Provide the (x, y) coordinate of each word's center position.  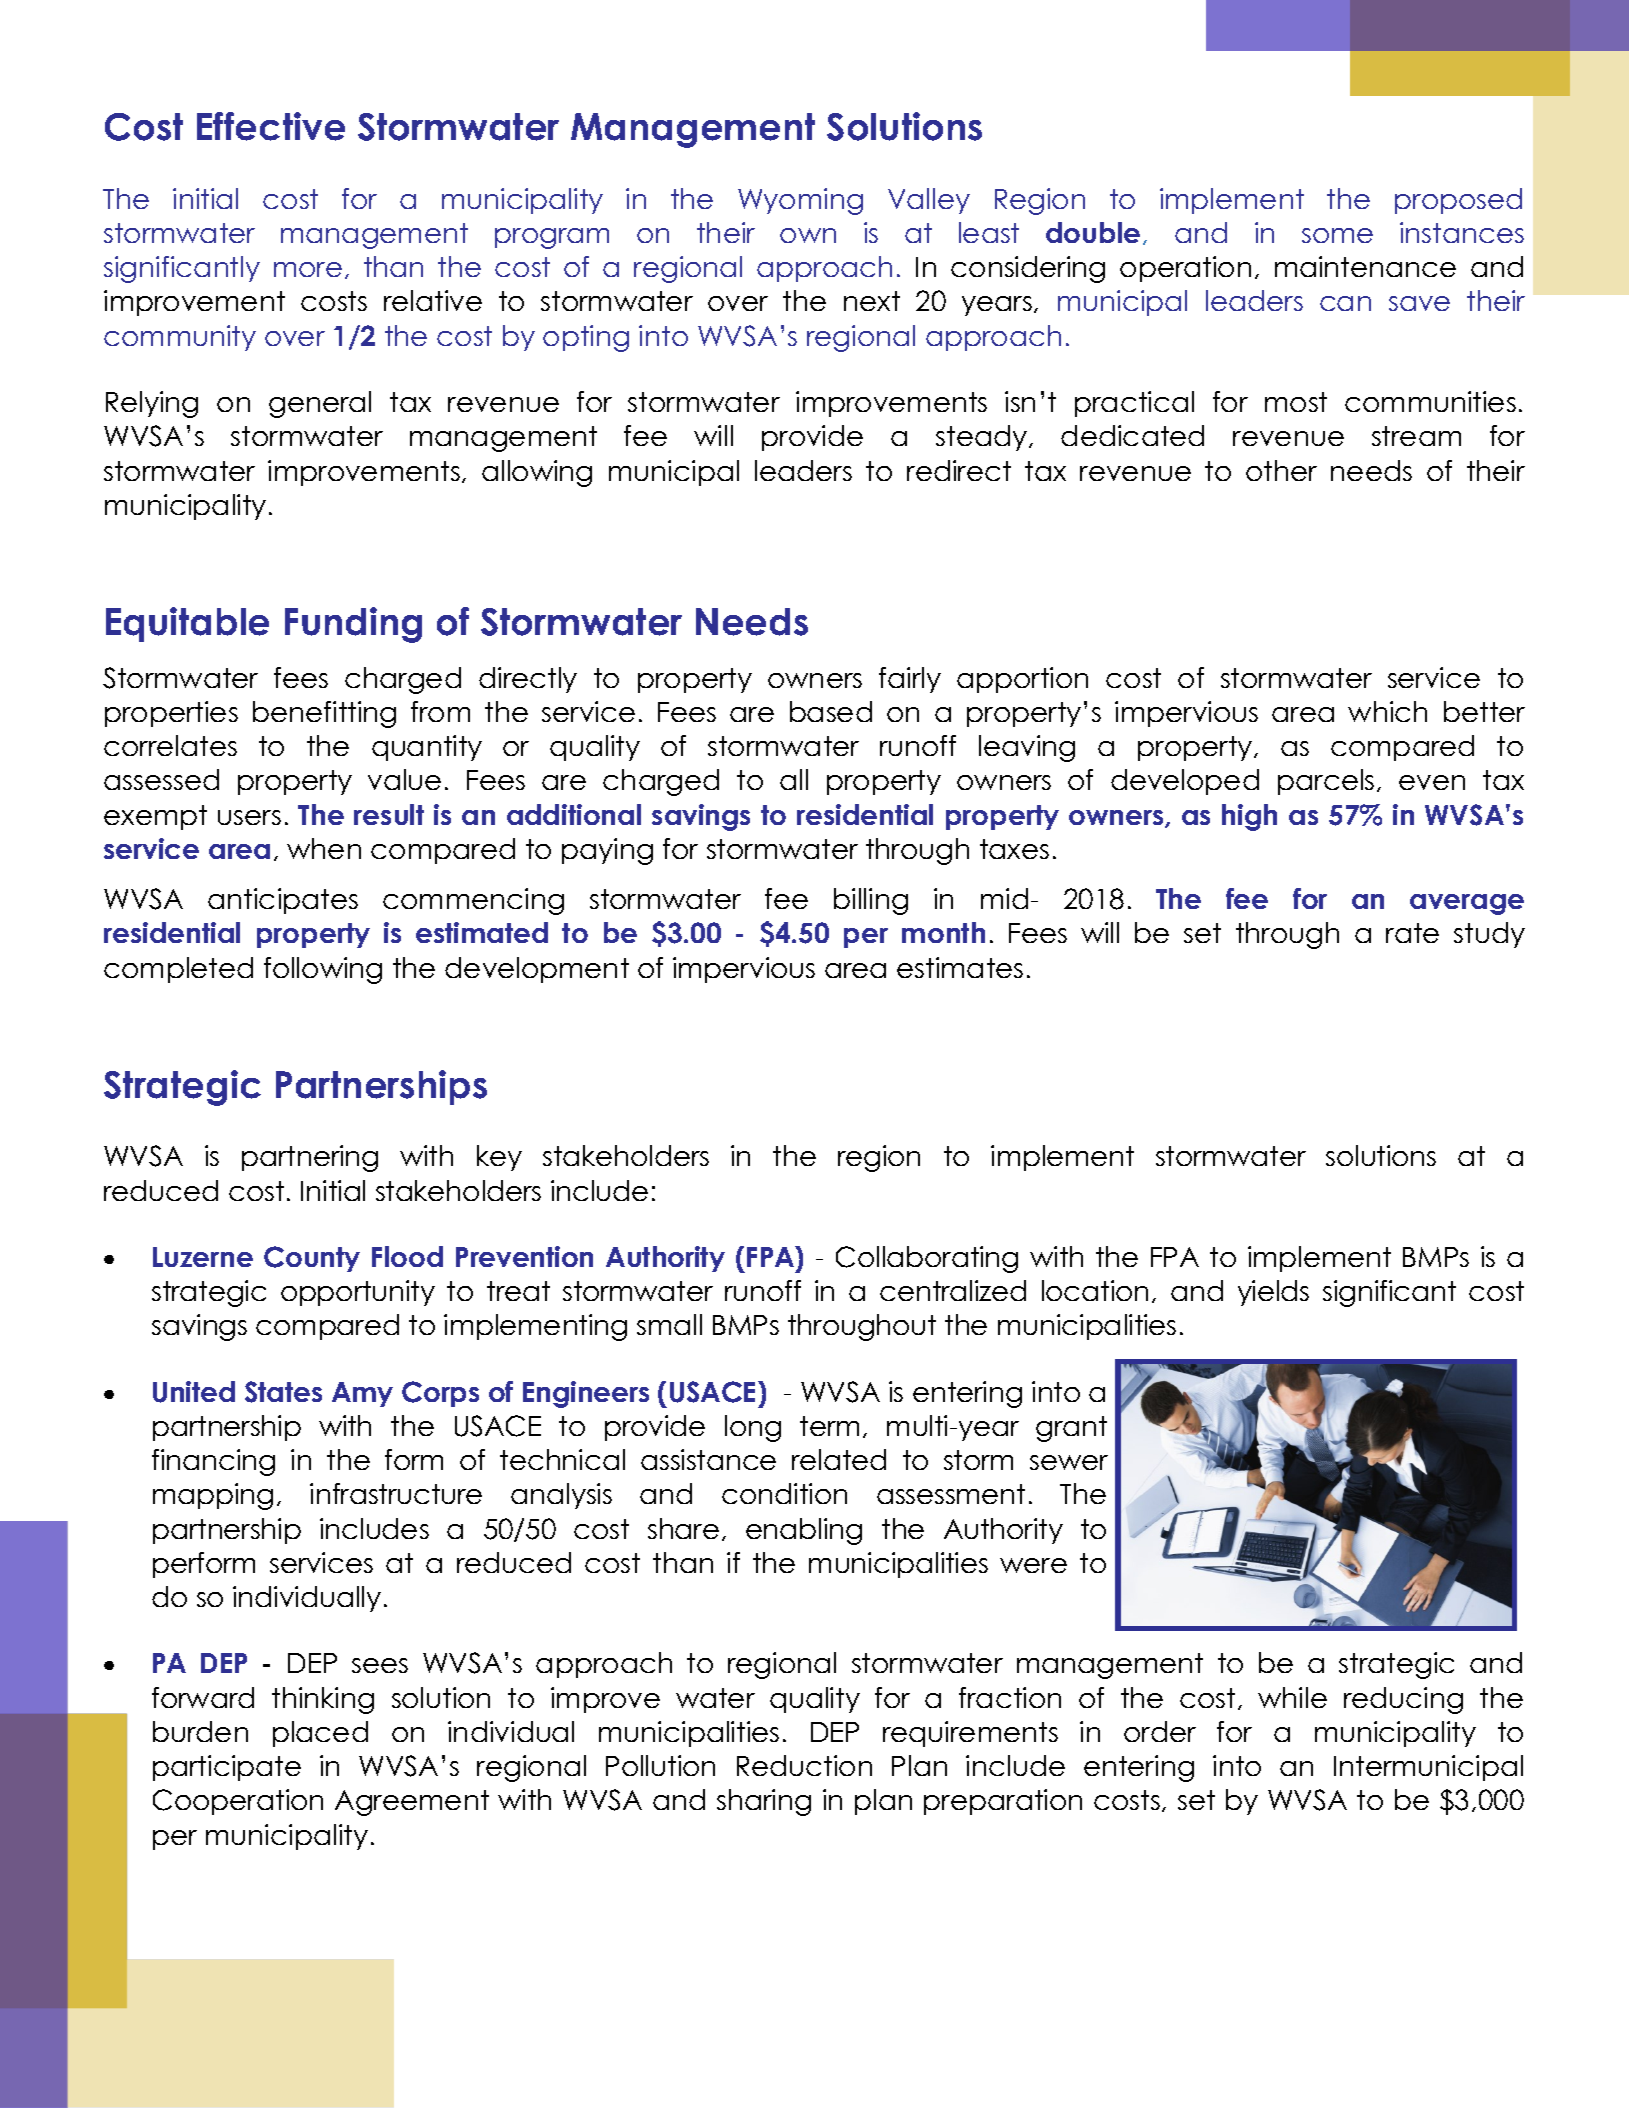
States (283, 1392)
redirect (959, 470)
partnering (310, 1158)
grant (1071, 1429)
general (320, 404)
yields (1273, 1293)
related (839, 1459)
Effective (271, 126)
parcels (1326, 782)
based (831, 711)
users (249, 817)
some (1337, 235)
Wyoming (800, 201)
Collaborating (927, 1259)
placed (320, 1734)
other (1281, 470)
